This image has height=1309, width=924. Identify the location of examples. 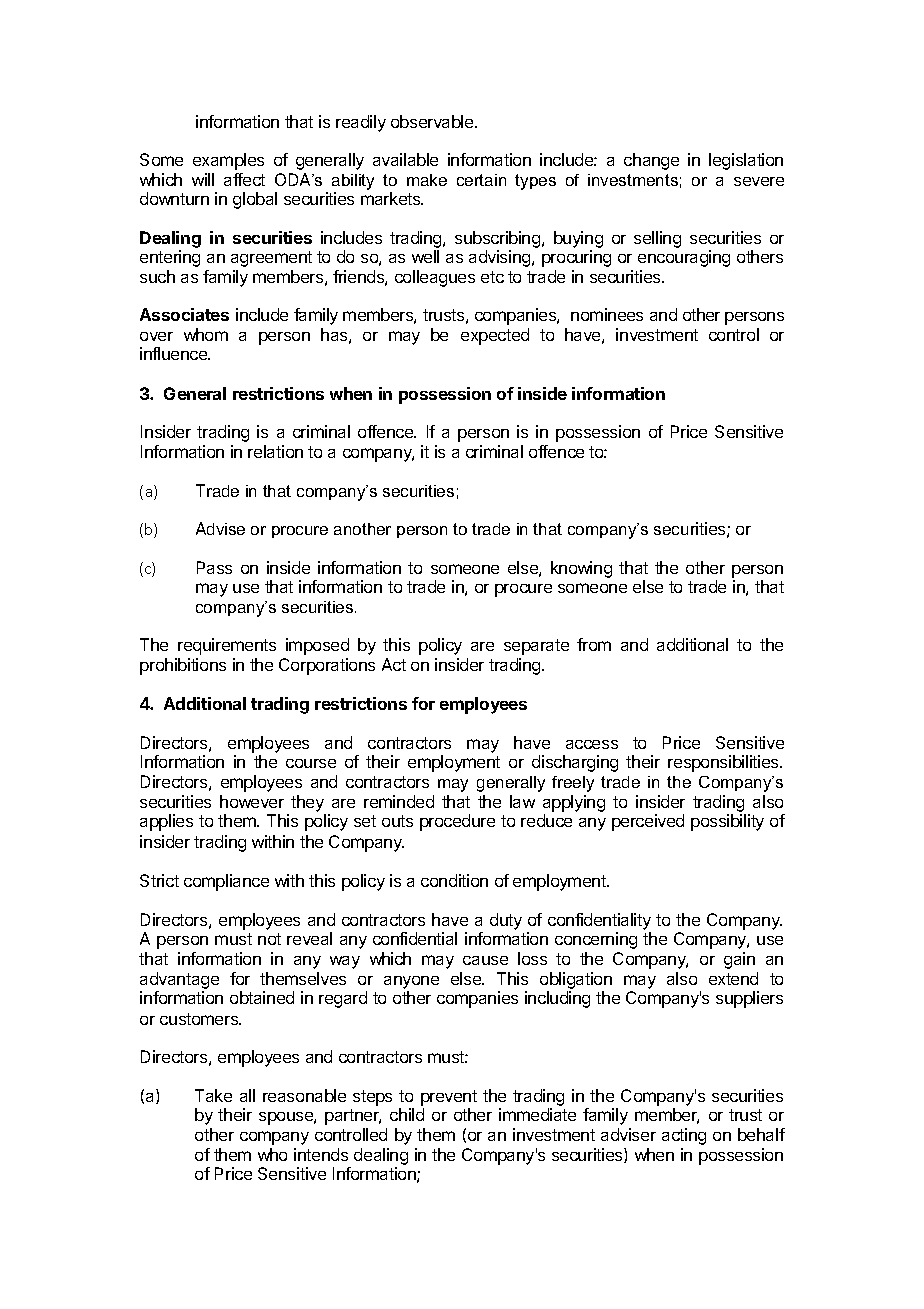
(228, 161).
